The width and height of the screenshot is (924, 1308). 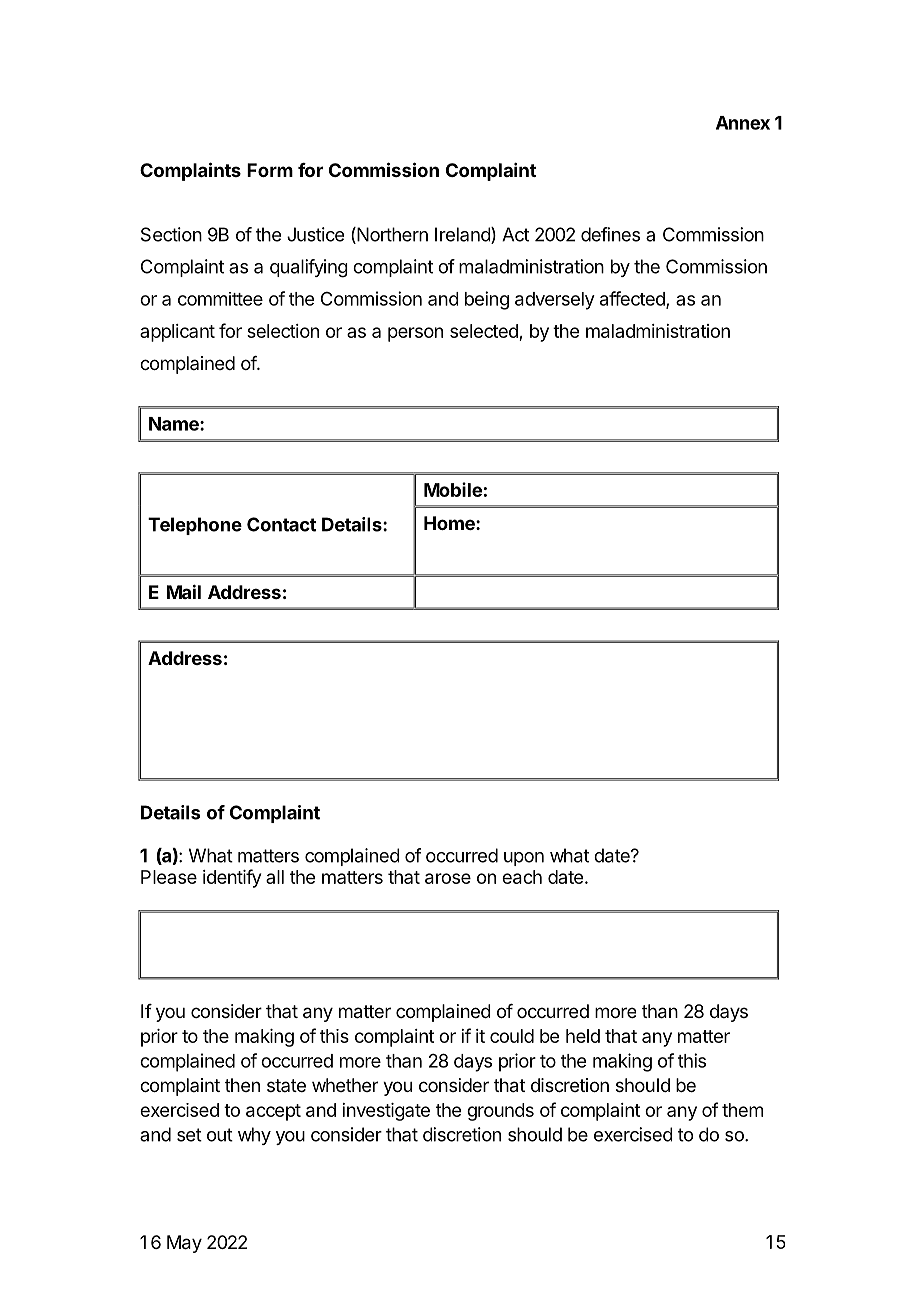 I want to click on grounds, so click(x=500, y=1112).
